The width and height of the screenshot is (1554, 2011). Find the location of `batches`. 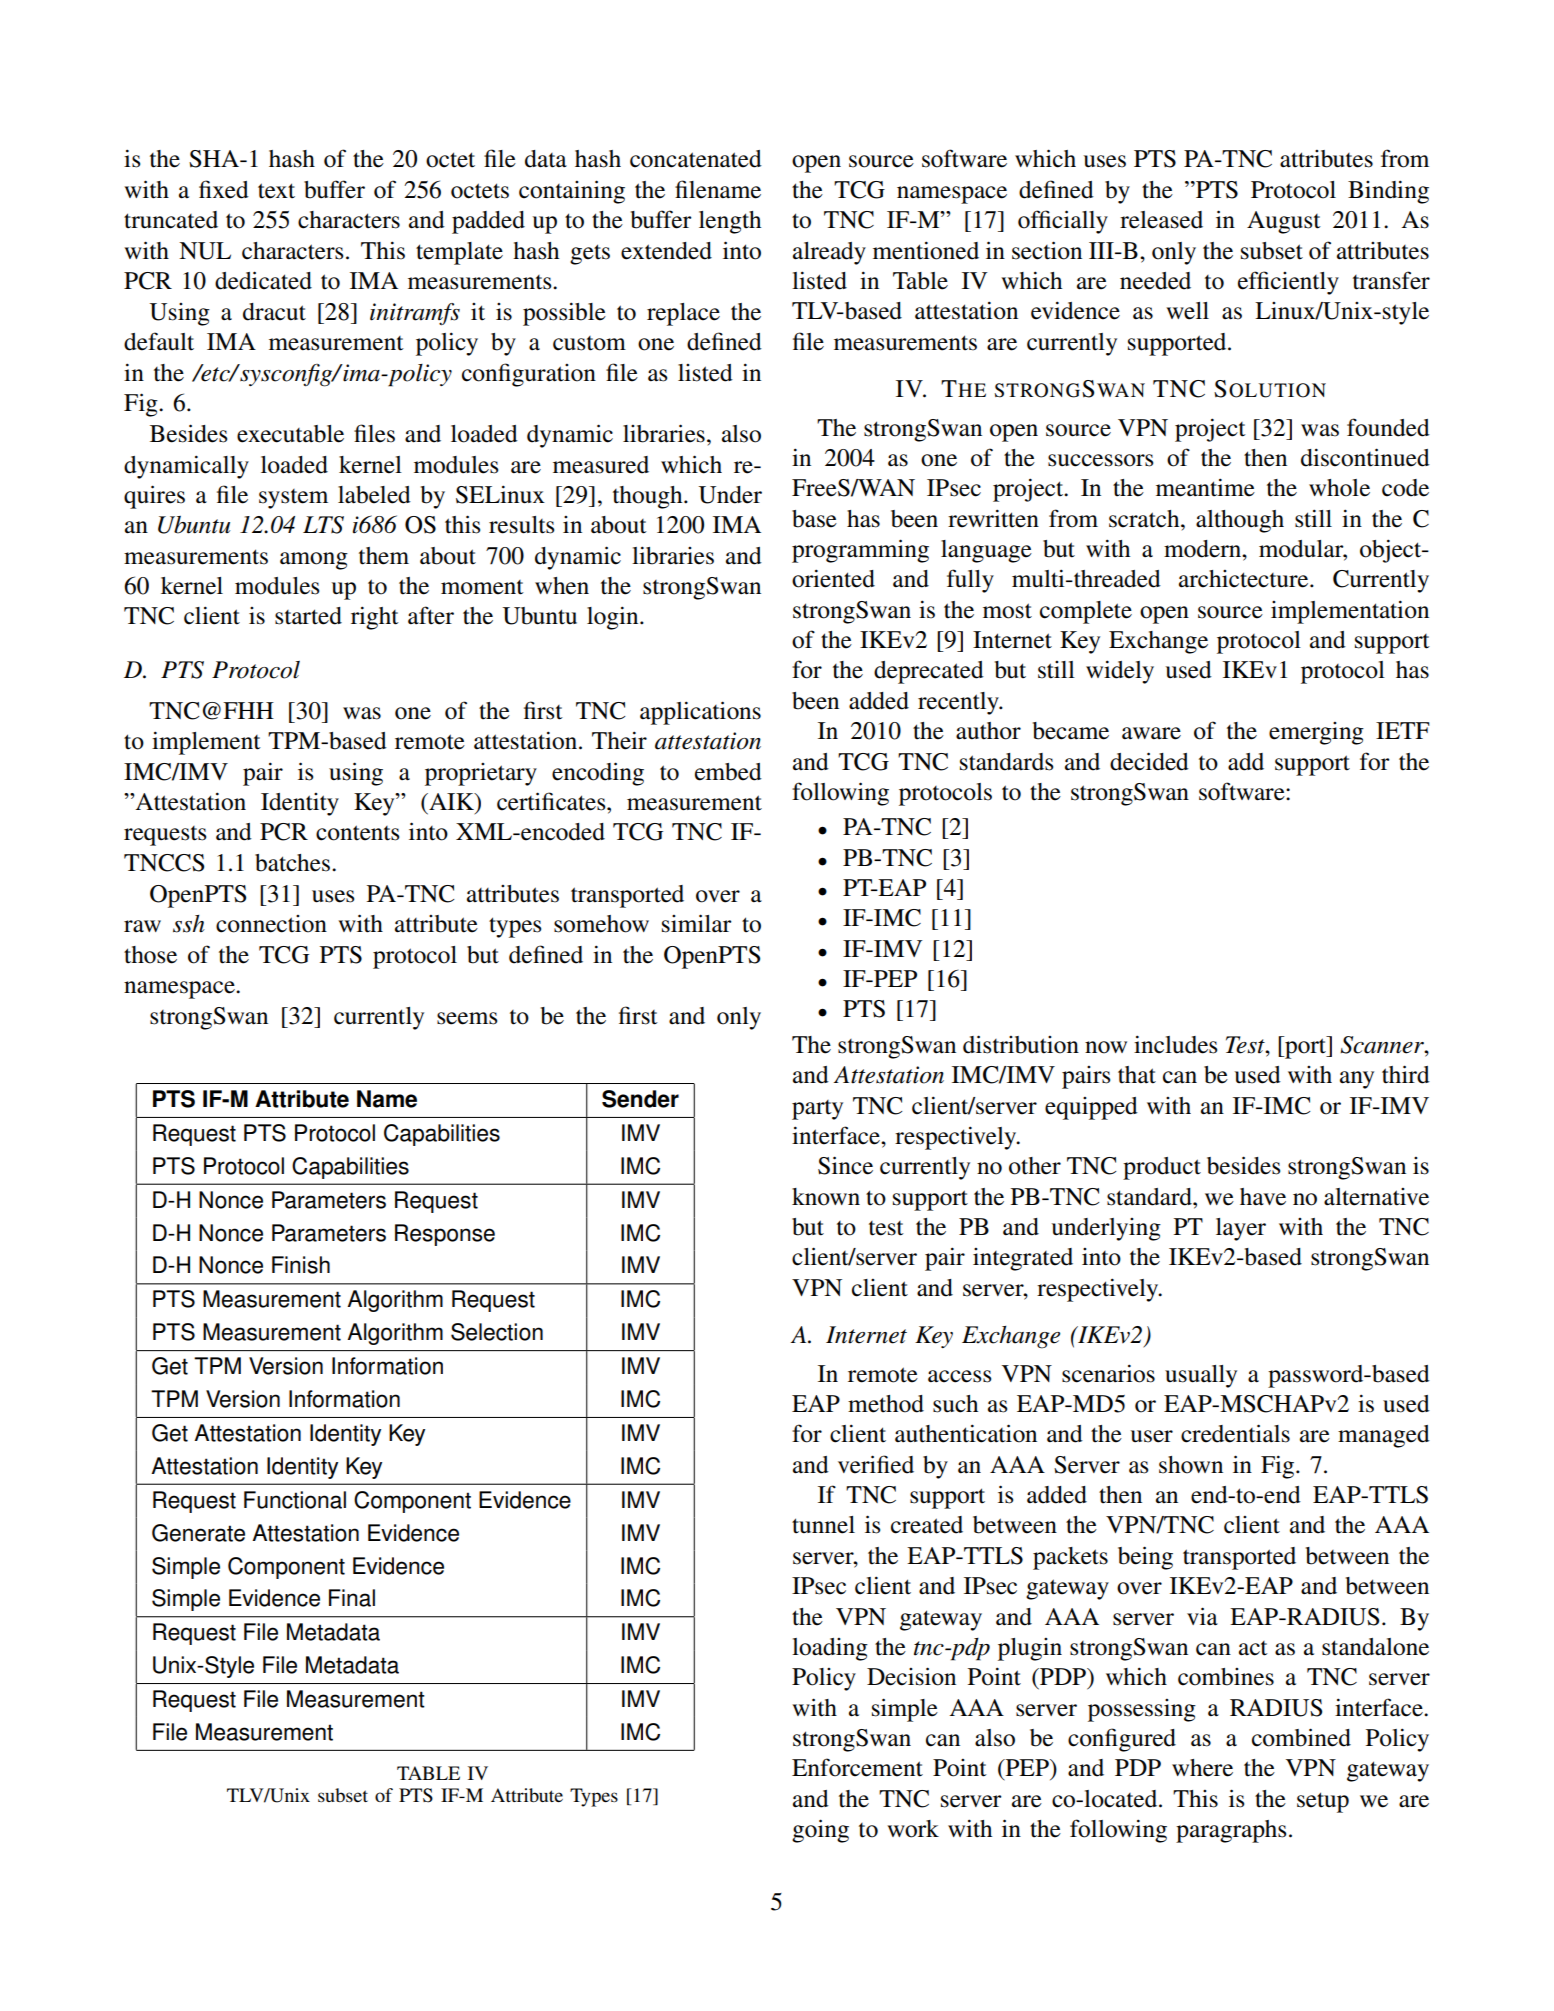

batches is located at coordinates (292, 863).
